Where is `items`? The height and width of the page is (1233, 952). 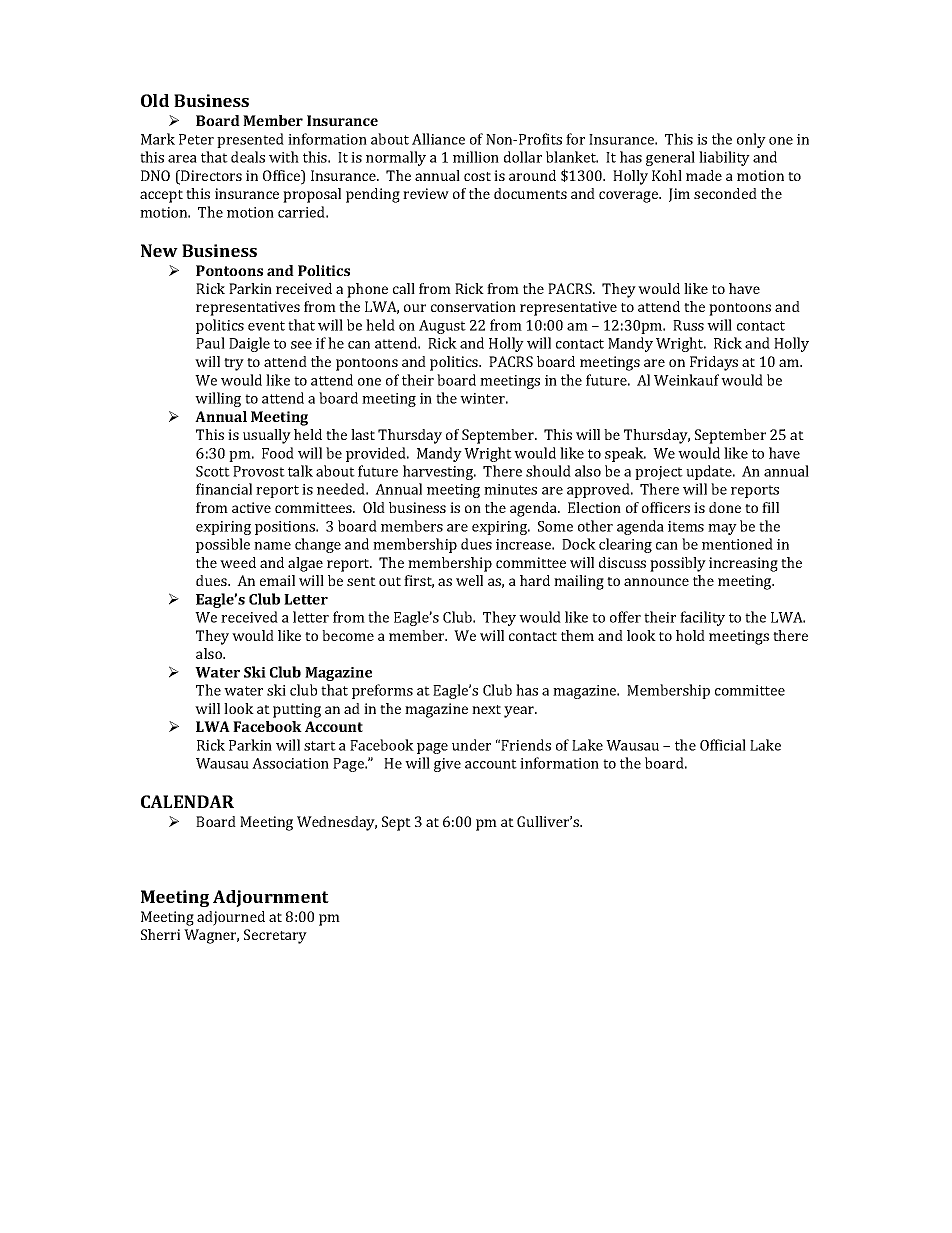 items is located at coordinates (686, 526).
